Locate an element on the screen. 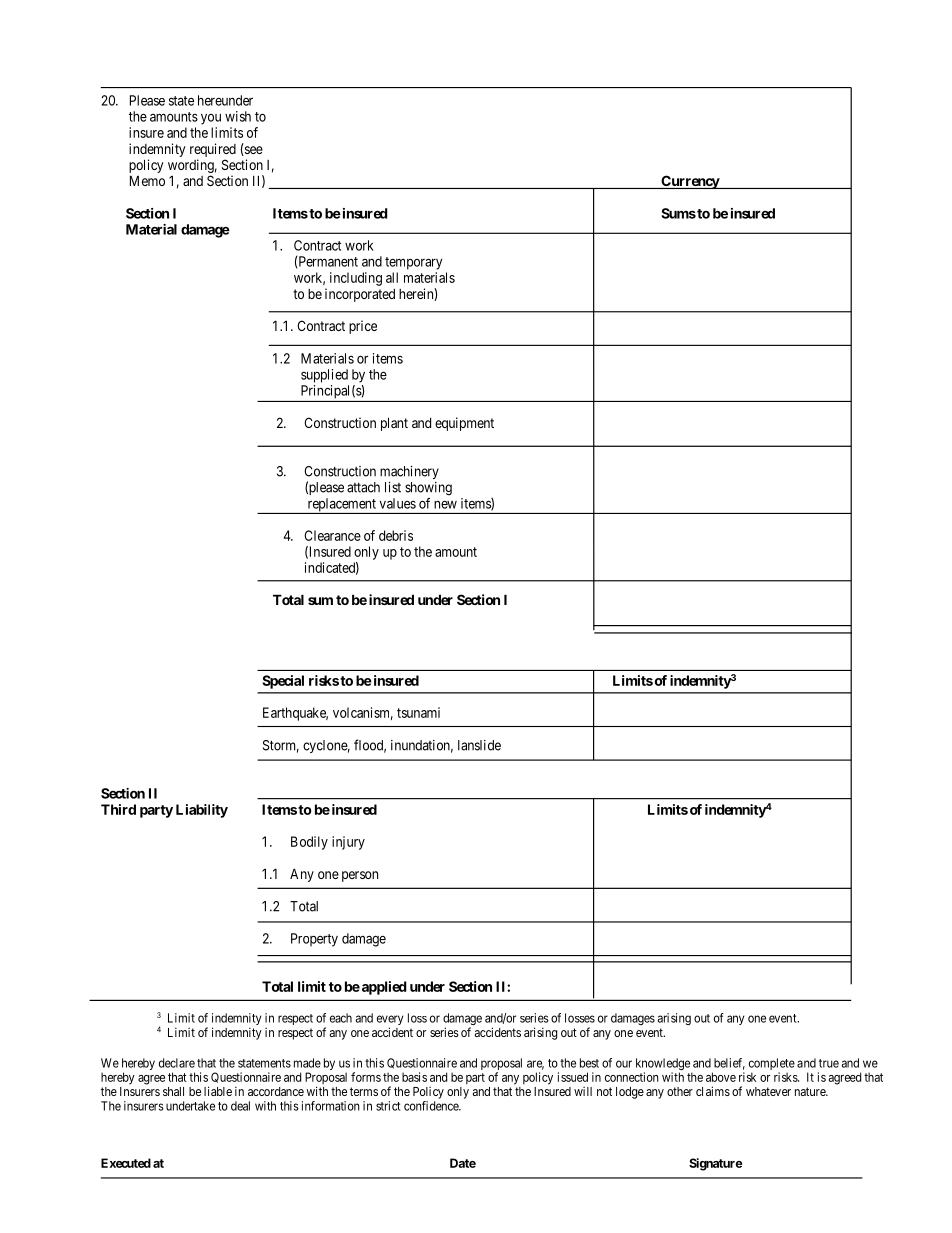  Date is located at coordinates (463, 1163).
